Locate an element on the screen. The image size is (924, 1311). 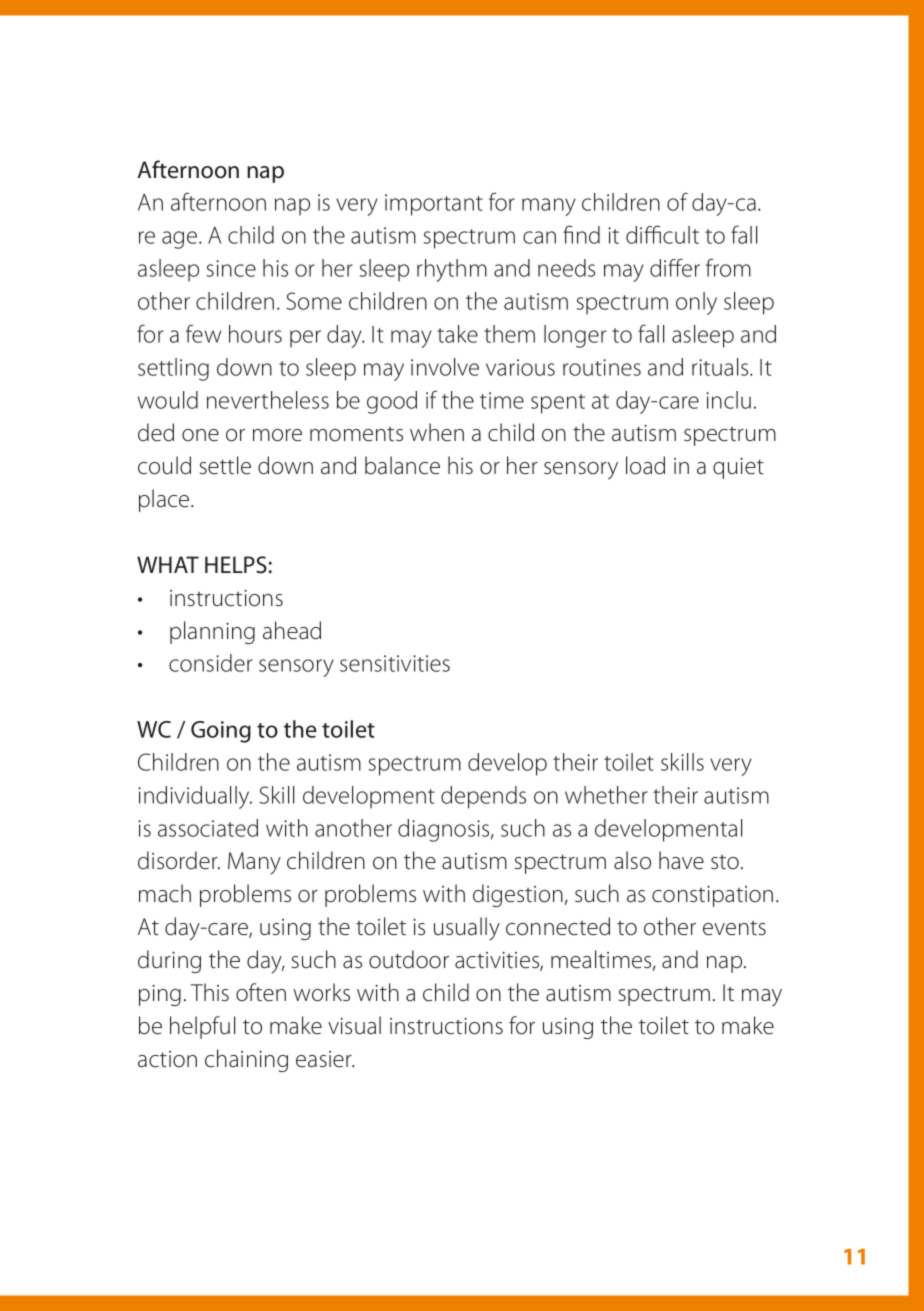
helpful is located at coordinates (202, 1027).
